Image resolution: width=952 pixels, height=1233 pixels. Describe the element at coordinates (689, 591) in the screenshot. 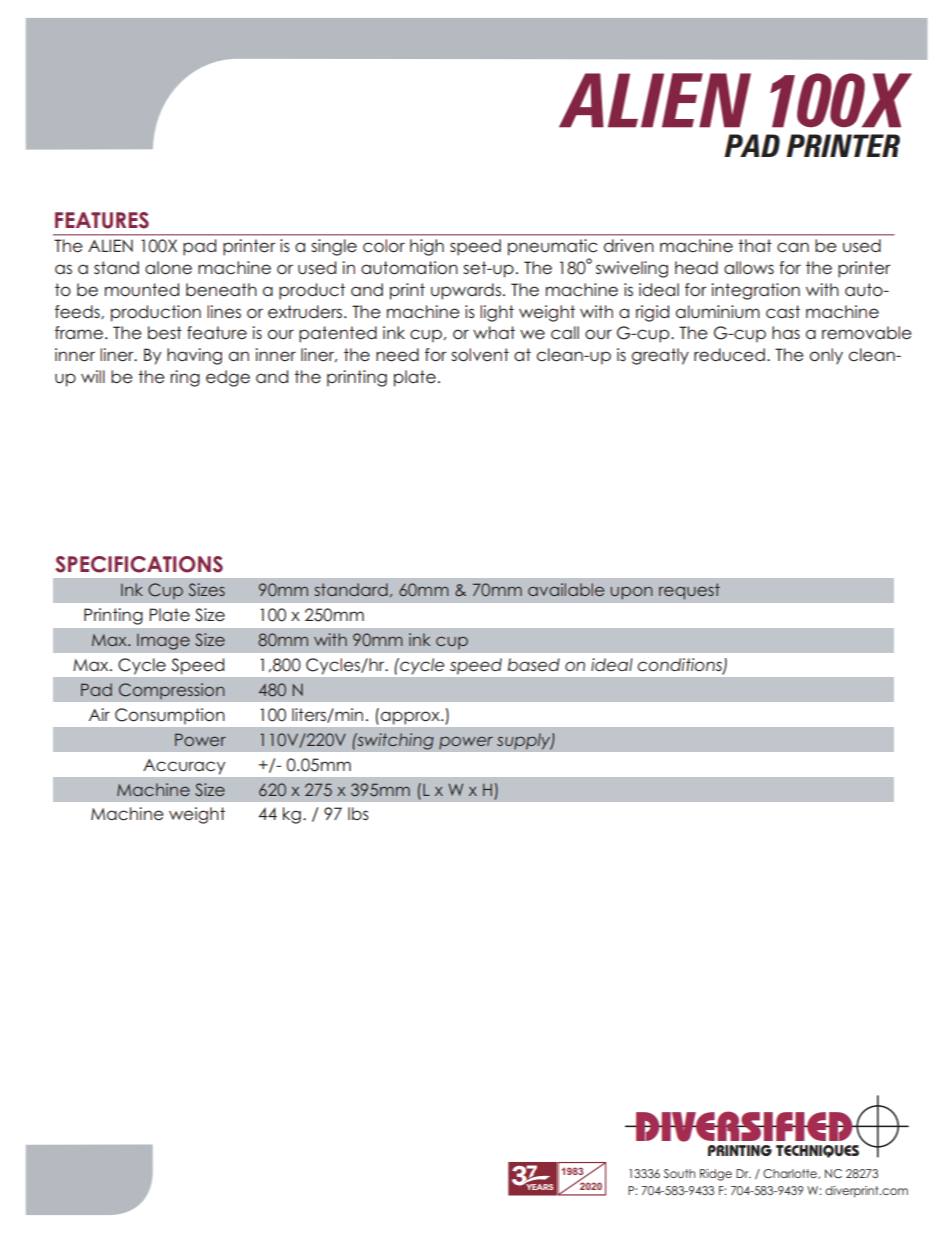

I see `request` at that location.
